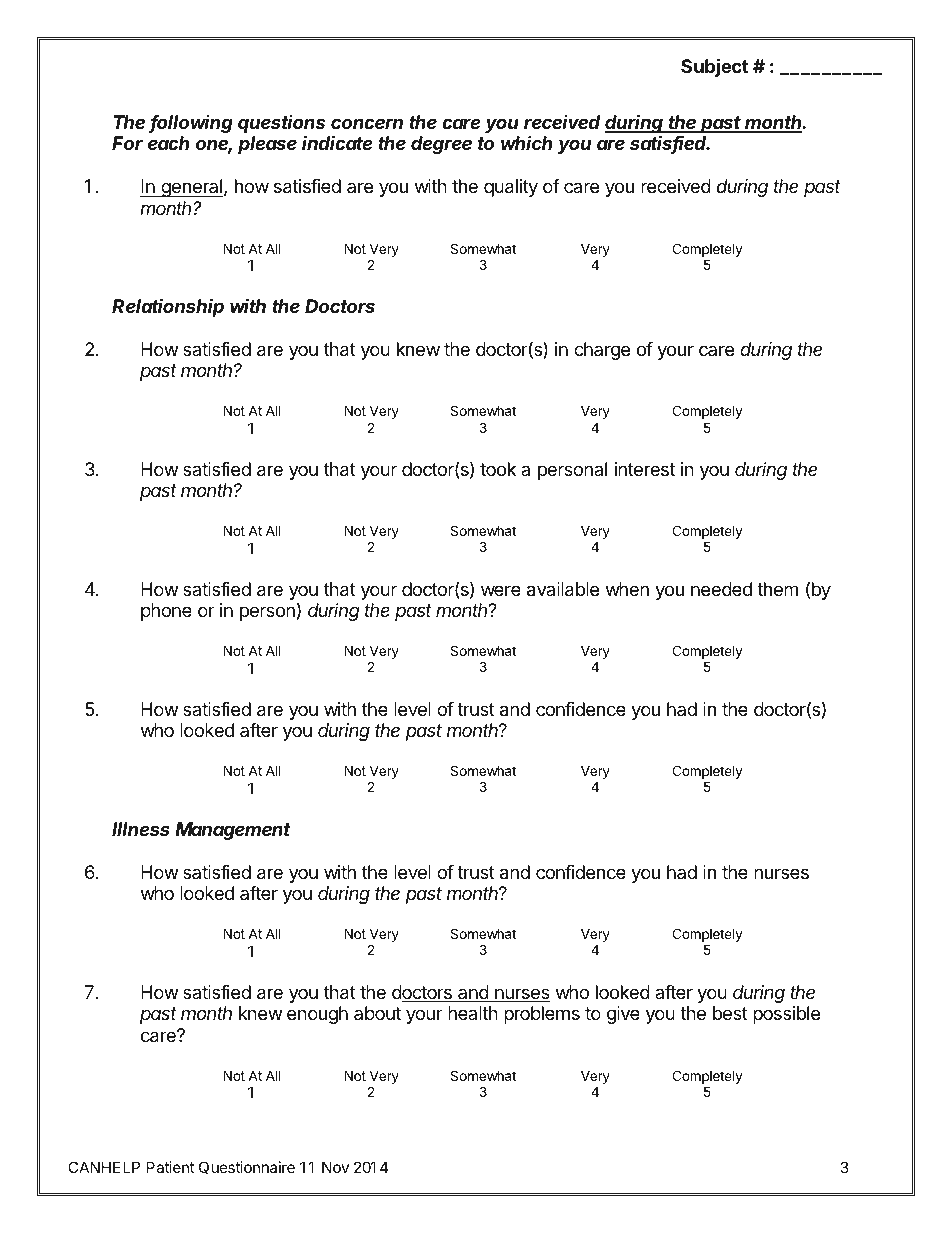  What do you see at coordinates (501, 590) in the image?
I see `were` at bounding box center [501, 590].
